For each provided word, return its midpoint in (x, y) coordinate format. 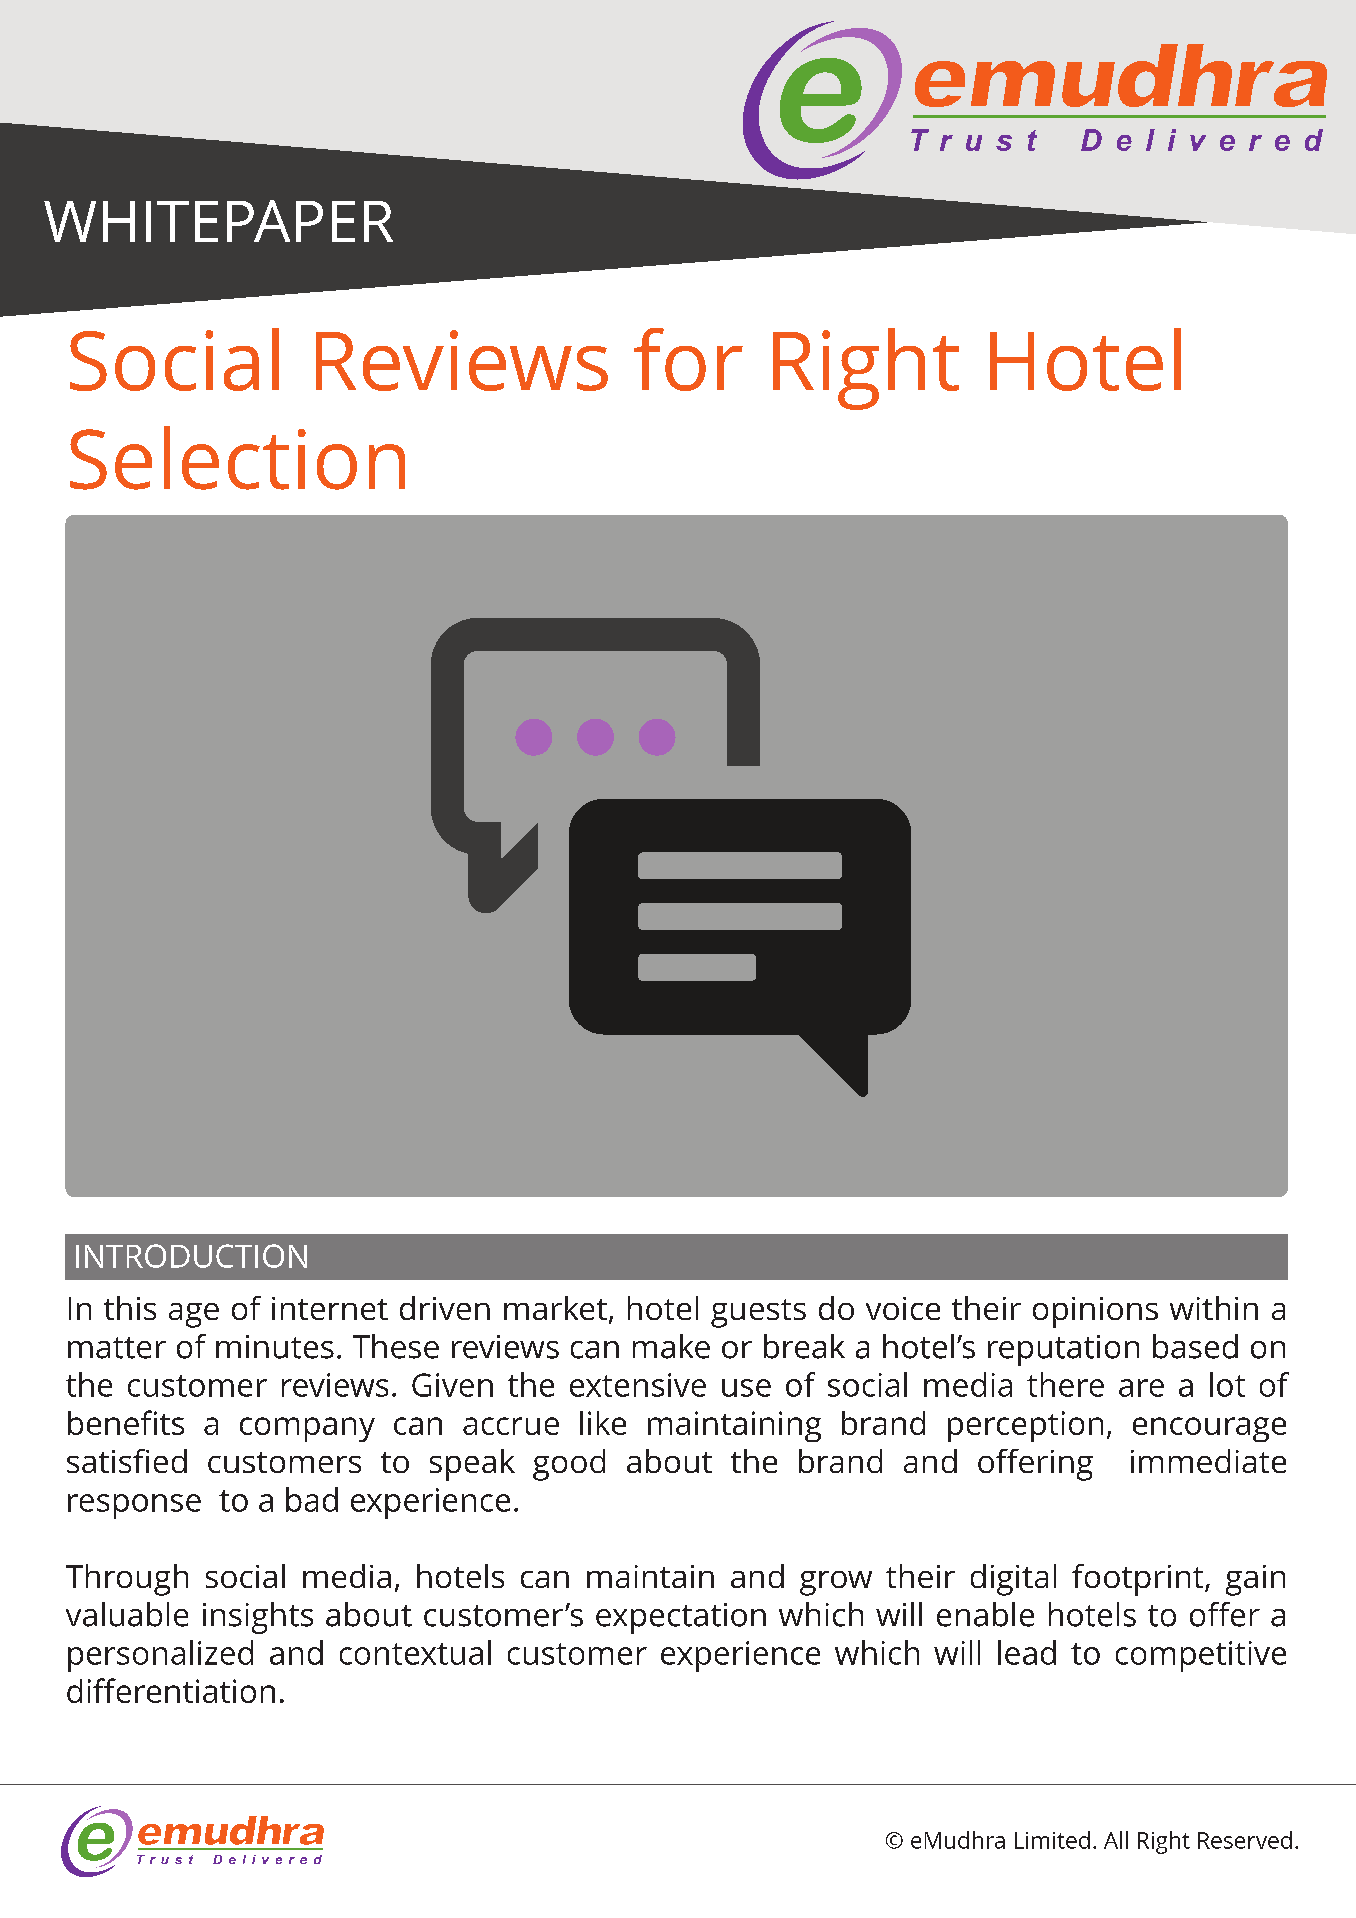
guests (758, 1313)
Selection (237, 458)
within (1214, 1308)
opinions (1095, 1312)
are (1141, 1388)
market (555, 1308)
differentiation (171, 1690)
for (688, 359)
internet (330, 1308)
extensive (638, 1385)
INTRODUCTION (191, 1256)
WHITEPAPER (218, 221)
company (307, 1429)
